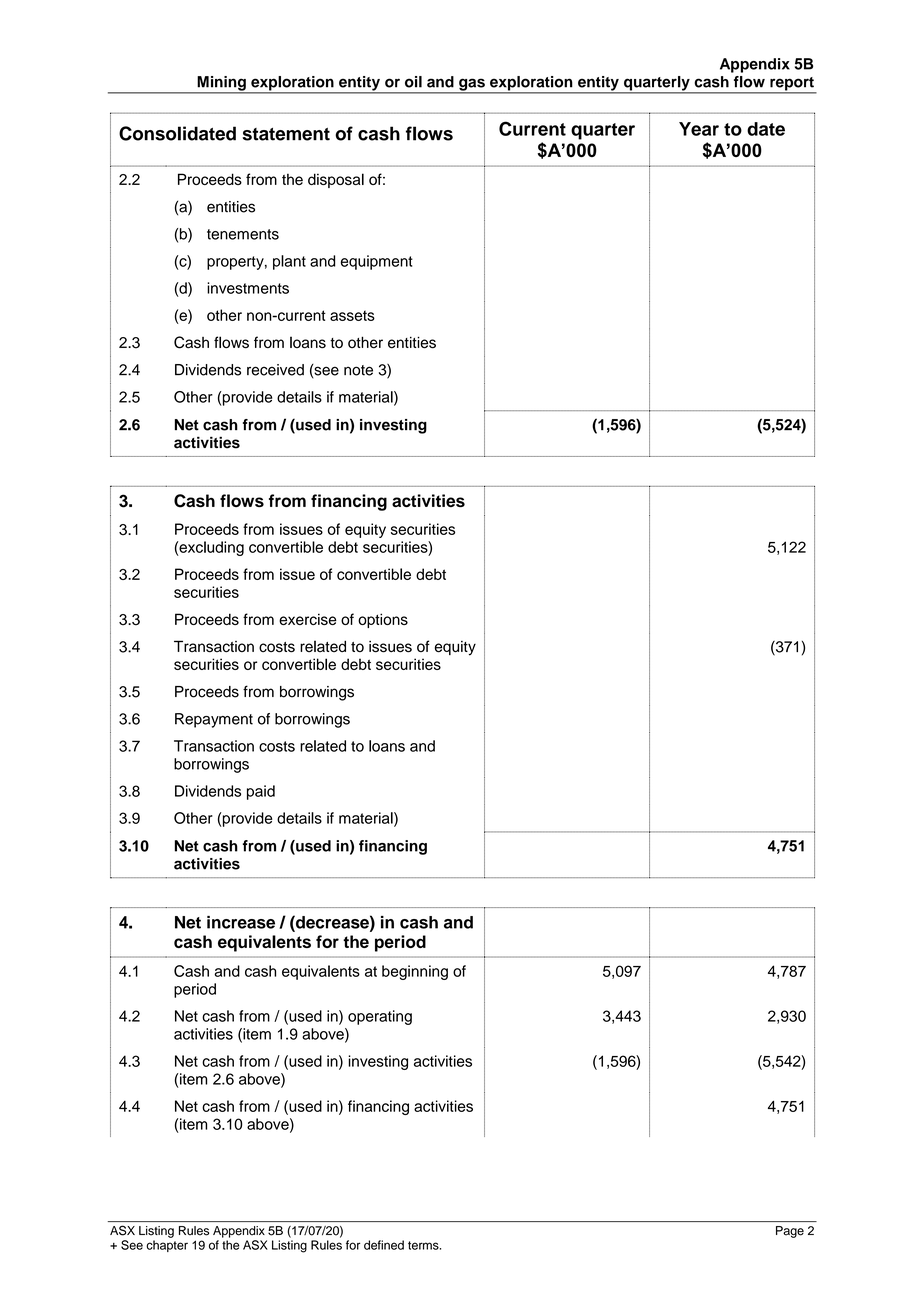 Image resolution: width=924 pixels, height=1307 pixels. I want to click on Mining, so click(221, 84).
